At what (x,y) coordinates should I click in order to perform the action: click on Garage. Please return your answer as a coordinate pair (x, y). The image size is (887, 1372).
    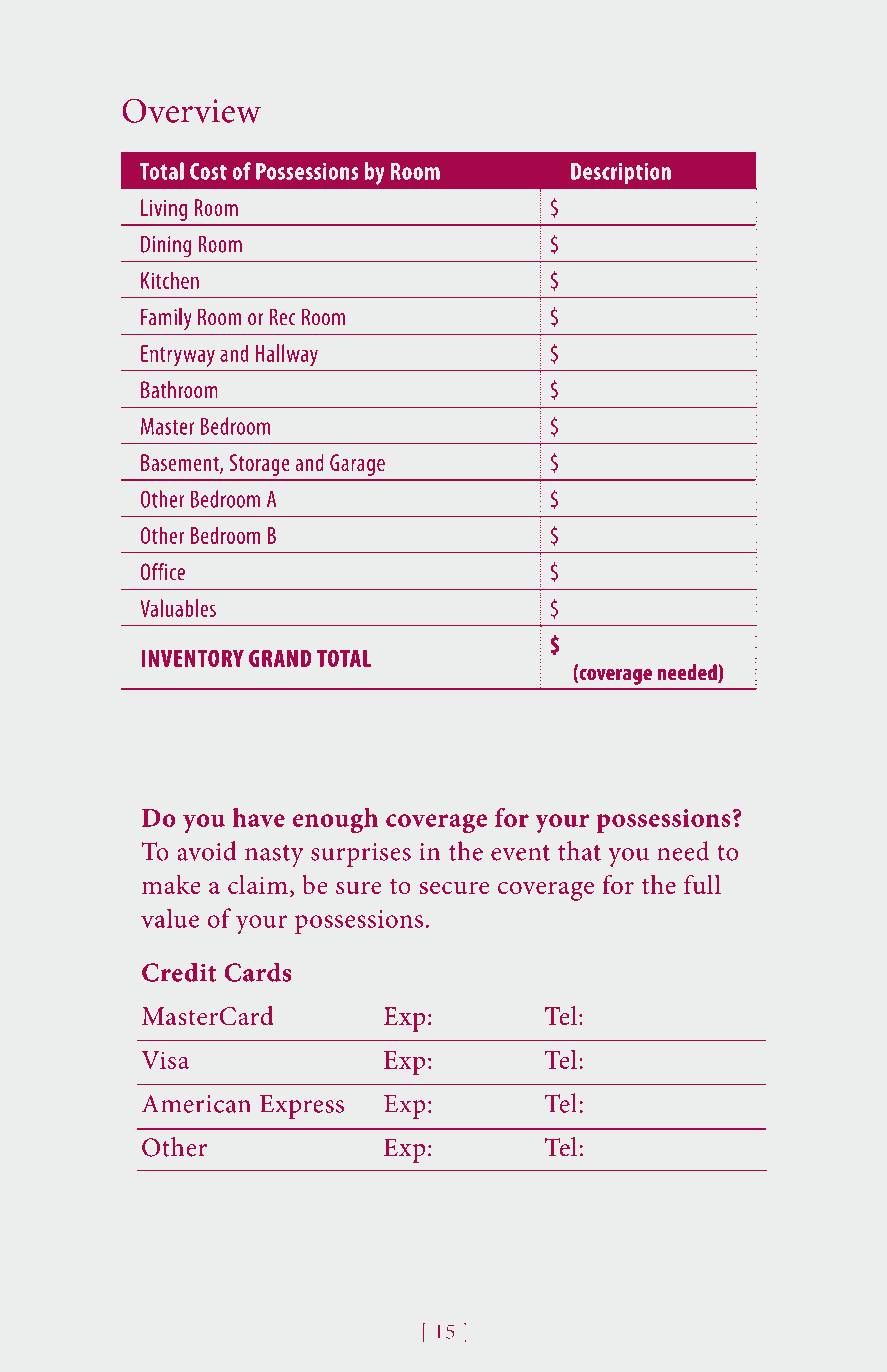
    Looking at the image, I should click on (357, 465).
